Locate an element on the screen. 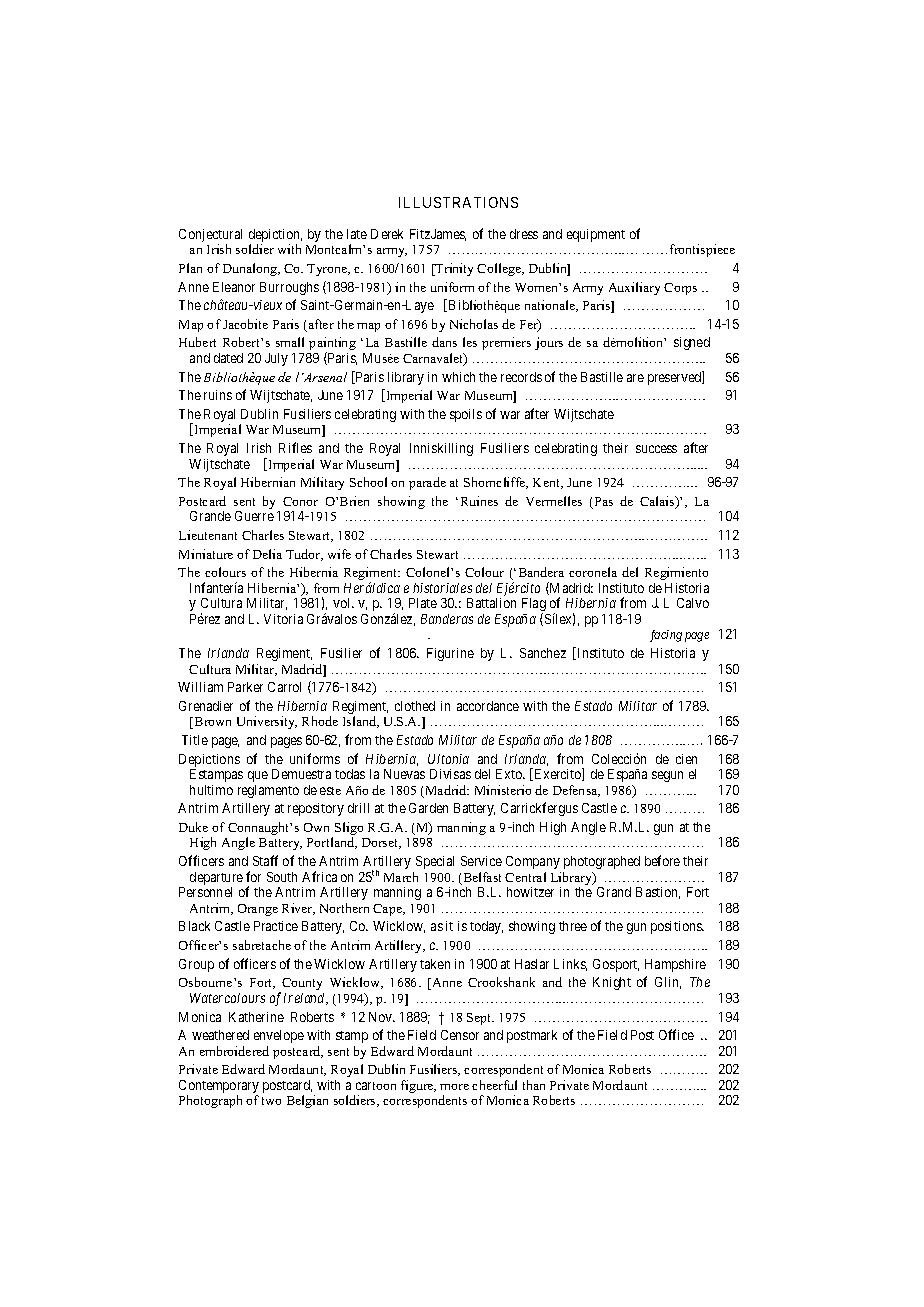 The image size is (924, 1307). repository is located at coordinates (316, 809).
